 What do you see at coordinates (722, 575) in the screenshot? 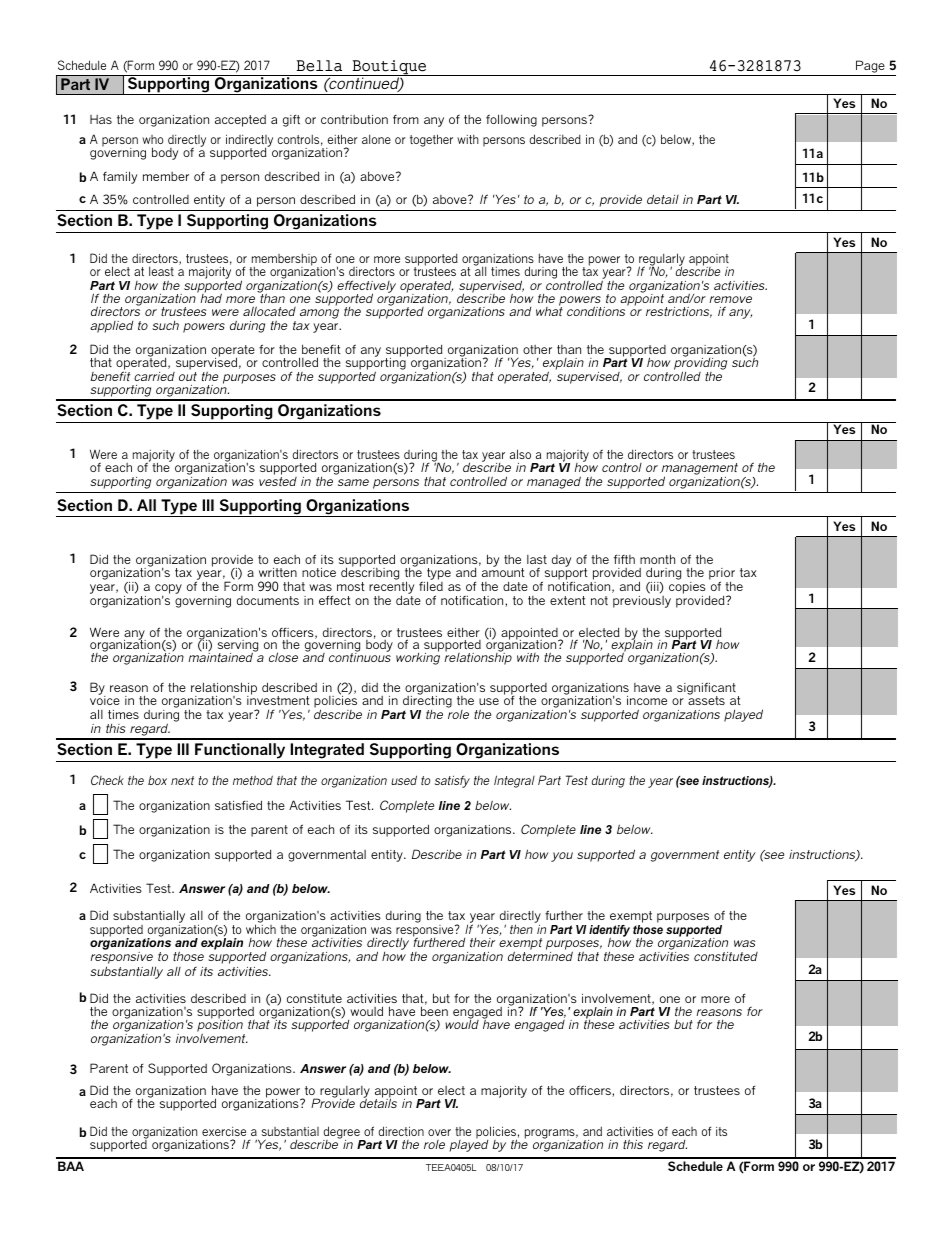
I see `prior` at bounding box center [722, 575].
